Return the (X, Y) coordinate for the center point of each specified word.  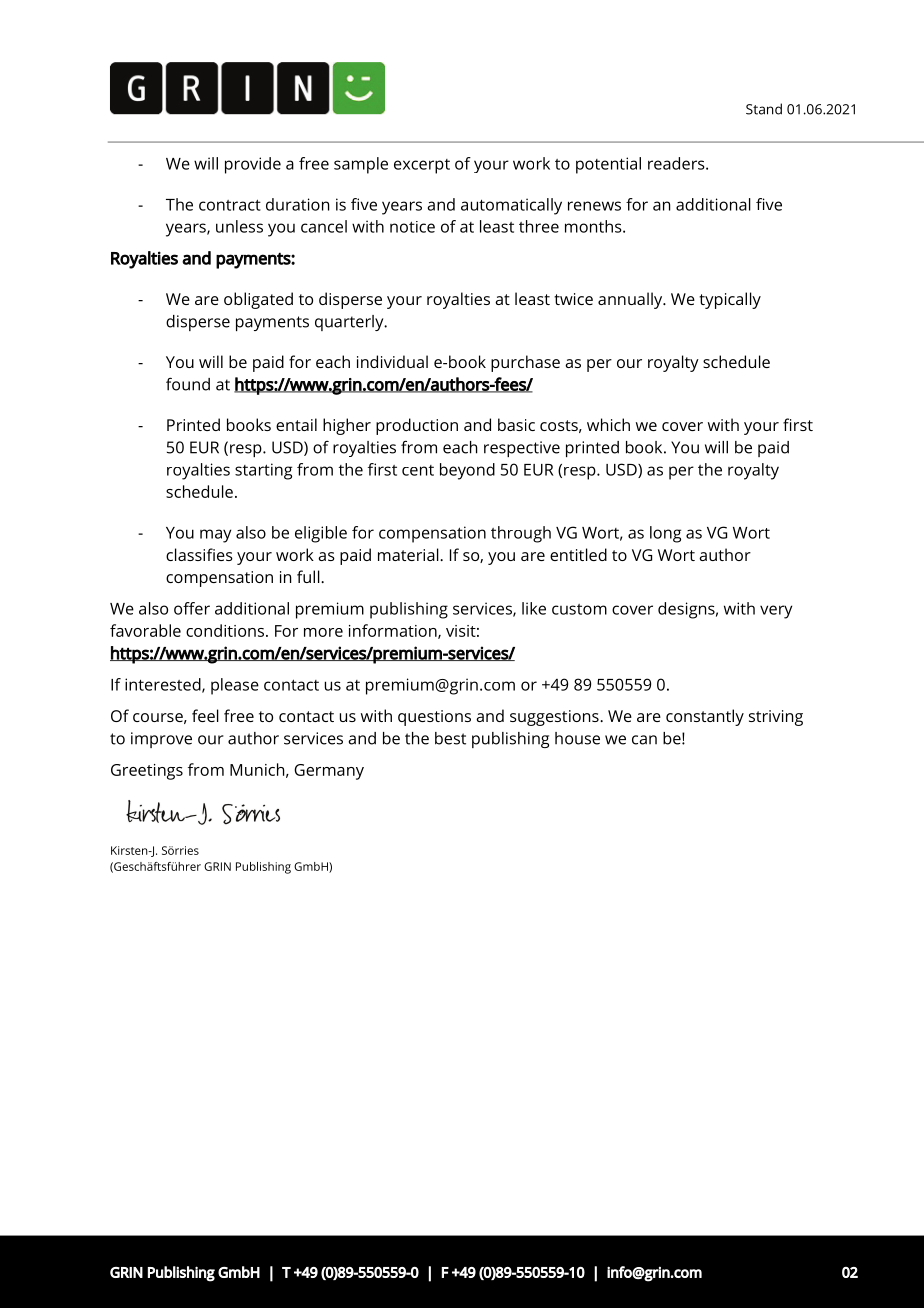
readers (677, 163)
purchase (525, 363)
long (665, 534)
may (215, 536)
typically (730, 300)
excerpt (422, 166)
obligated (258, 300)
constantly (705, 717)
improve (161, 740)
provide (253, 165)
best (450, 738)
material (409, 554)
